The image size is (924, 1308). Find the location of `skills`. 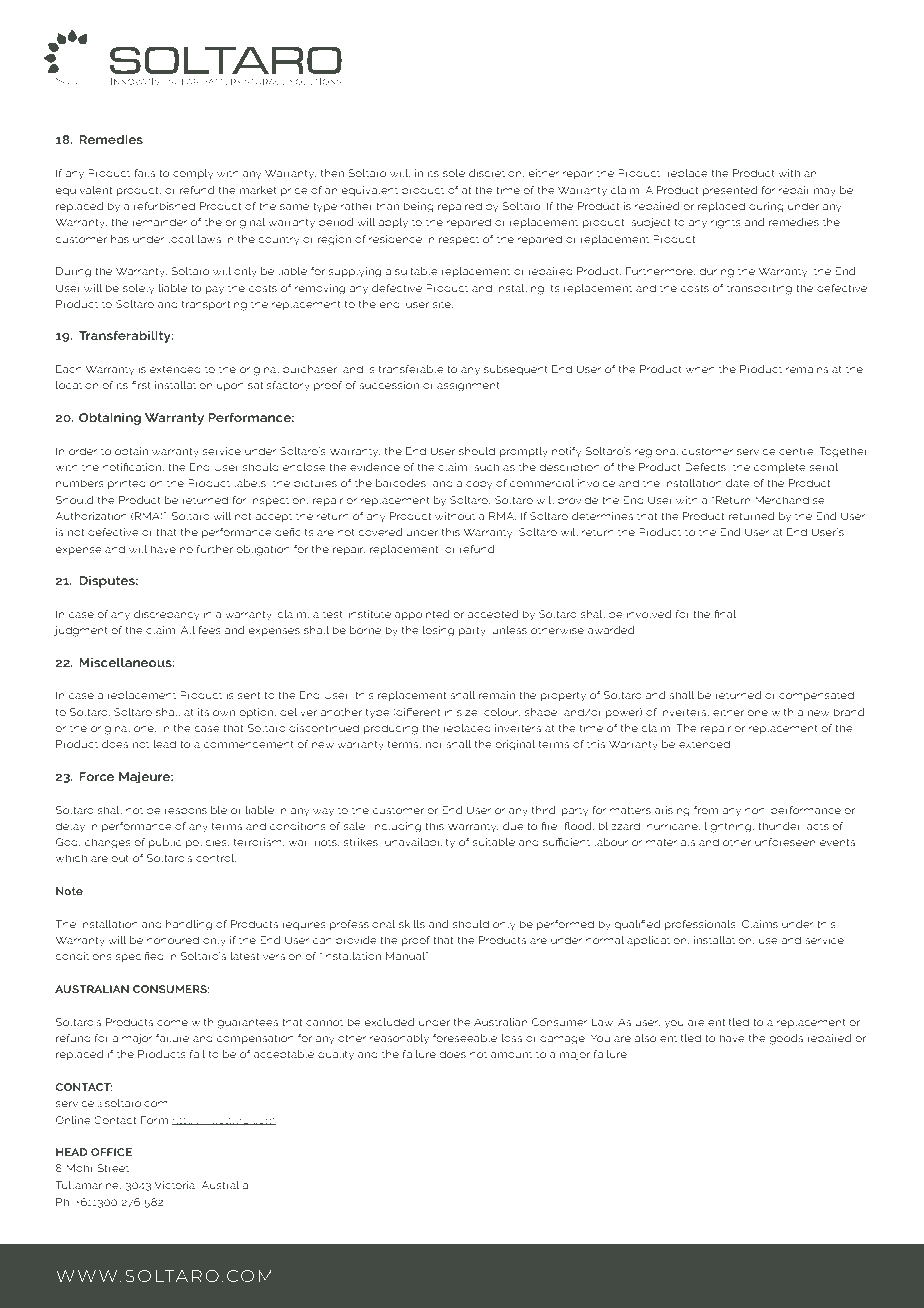

skills is located at coordinates (412, 924).
